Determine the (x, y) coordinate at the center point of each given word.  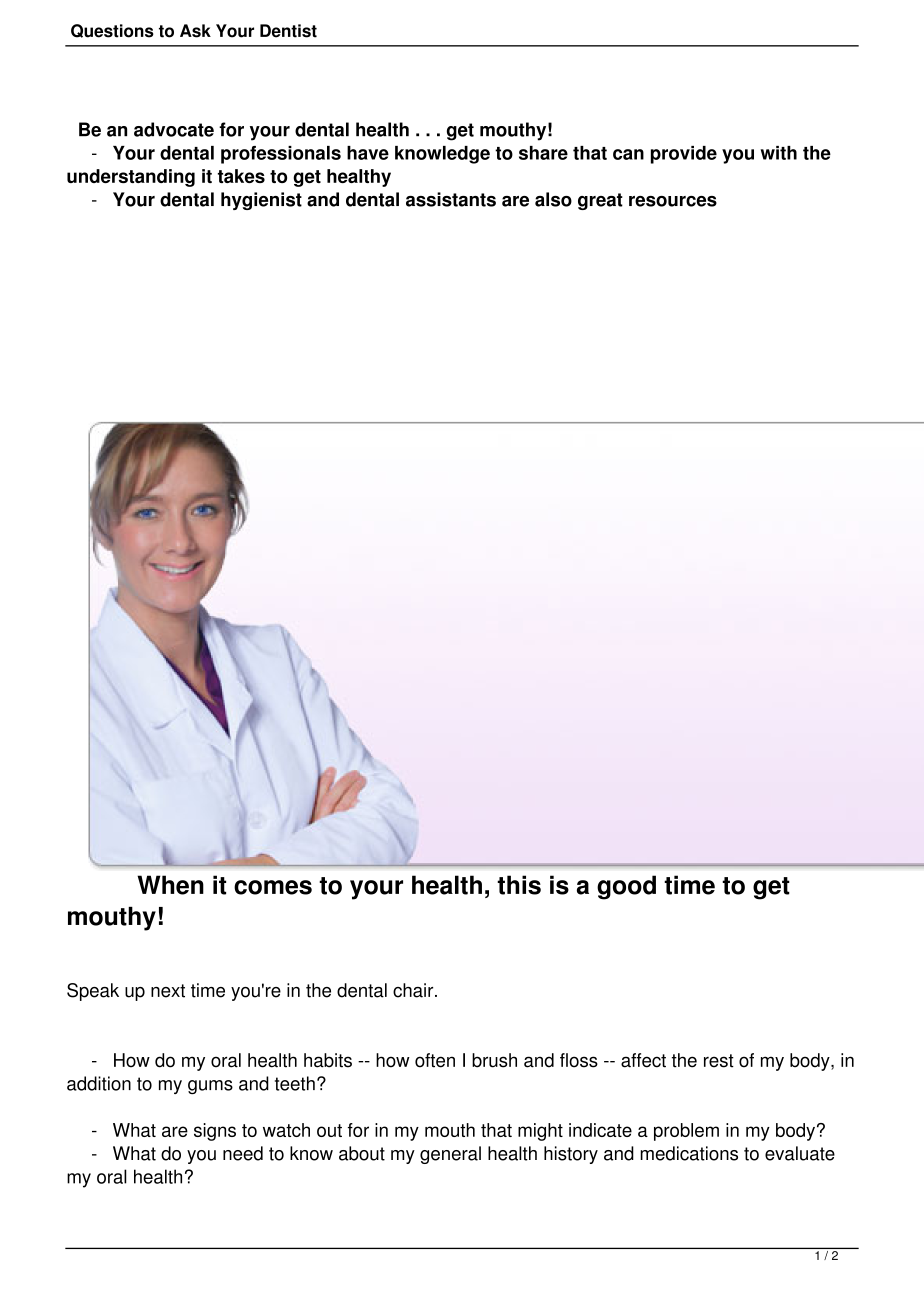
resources (673, 201)
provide (684, 155)
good (626, 887)
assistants (451, 199)
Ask (195, 31)
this (519, 885)
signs (215, 1132)
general (450, 1155)
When (170, 885)
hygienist (261, 201)
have (368, 153)
